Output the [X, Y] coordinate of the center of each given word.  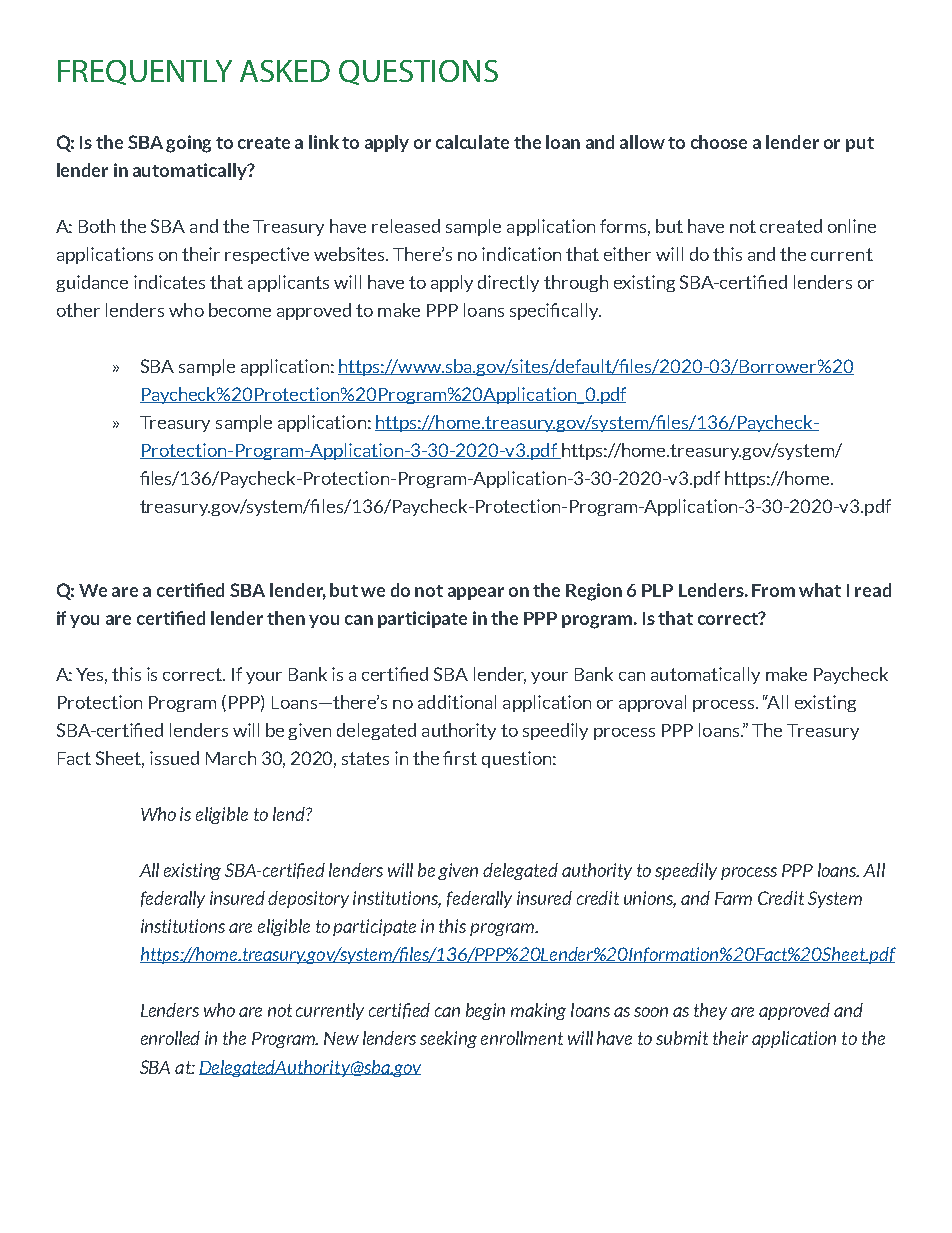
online [852, 226]
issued [174, 758]
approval [652, 703]
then [286, 618]
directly [508, 283]
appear [476, 593]
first [460, 758]
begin [485, 1011]
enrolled [170, 1038]
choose [719, 142]
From [773, 590]
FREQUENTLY [145, 72]
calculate [472, 142]
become [240, 310]
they [710, 1011]
